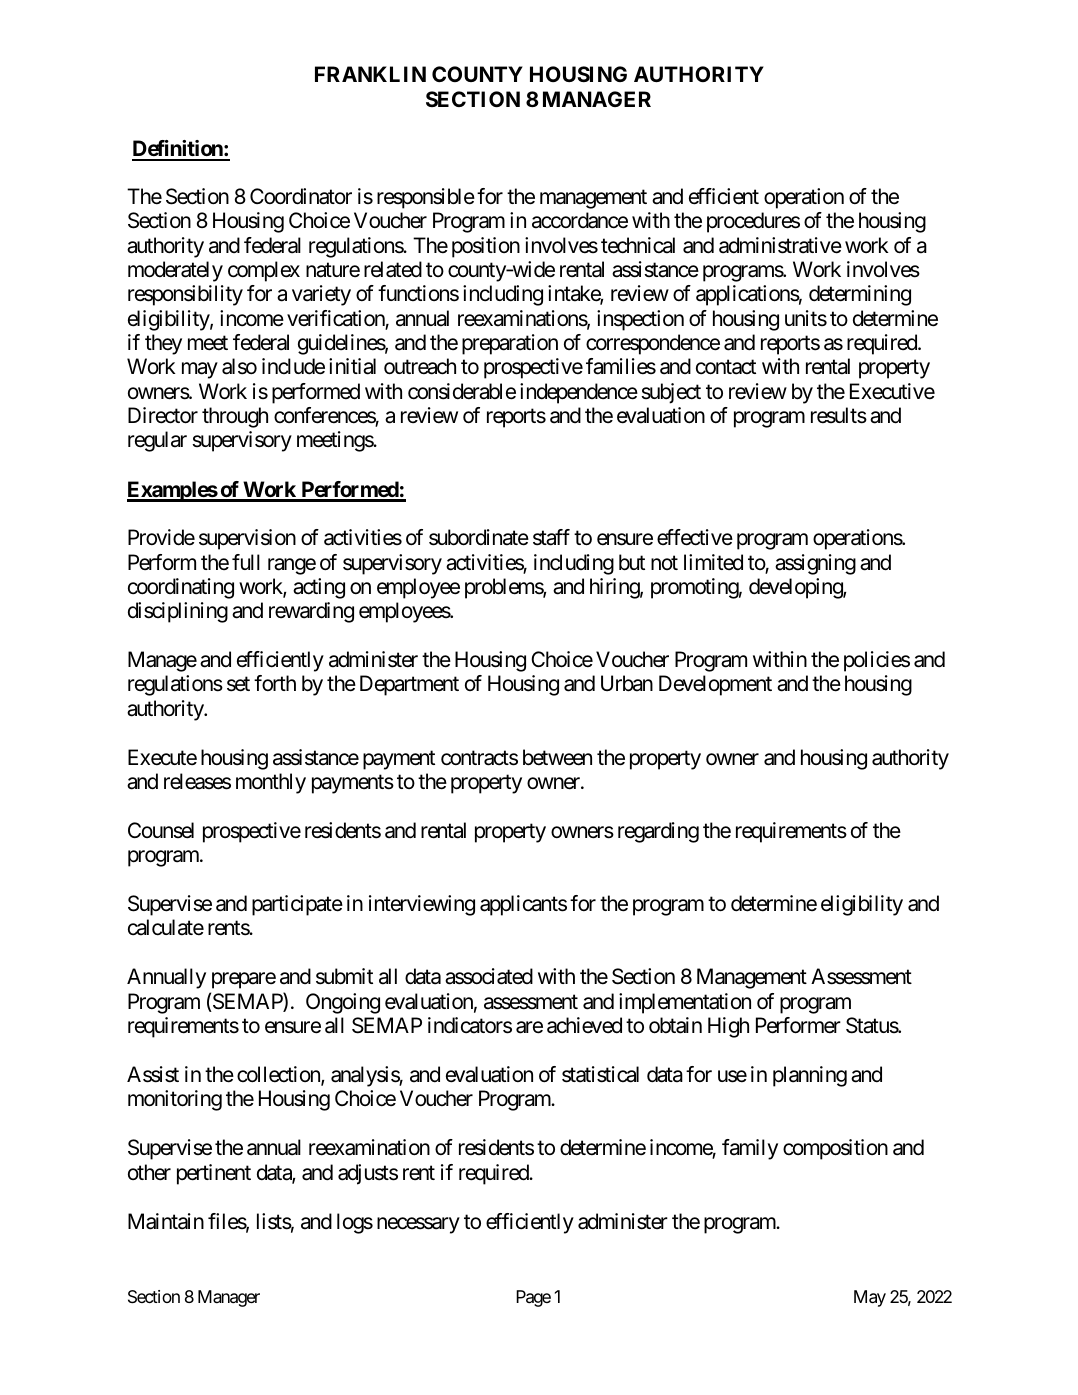 The image size is (1078, 1395). Describe the element at coordinates (301, 196) in the page. I see `Coordinator` at that location.
